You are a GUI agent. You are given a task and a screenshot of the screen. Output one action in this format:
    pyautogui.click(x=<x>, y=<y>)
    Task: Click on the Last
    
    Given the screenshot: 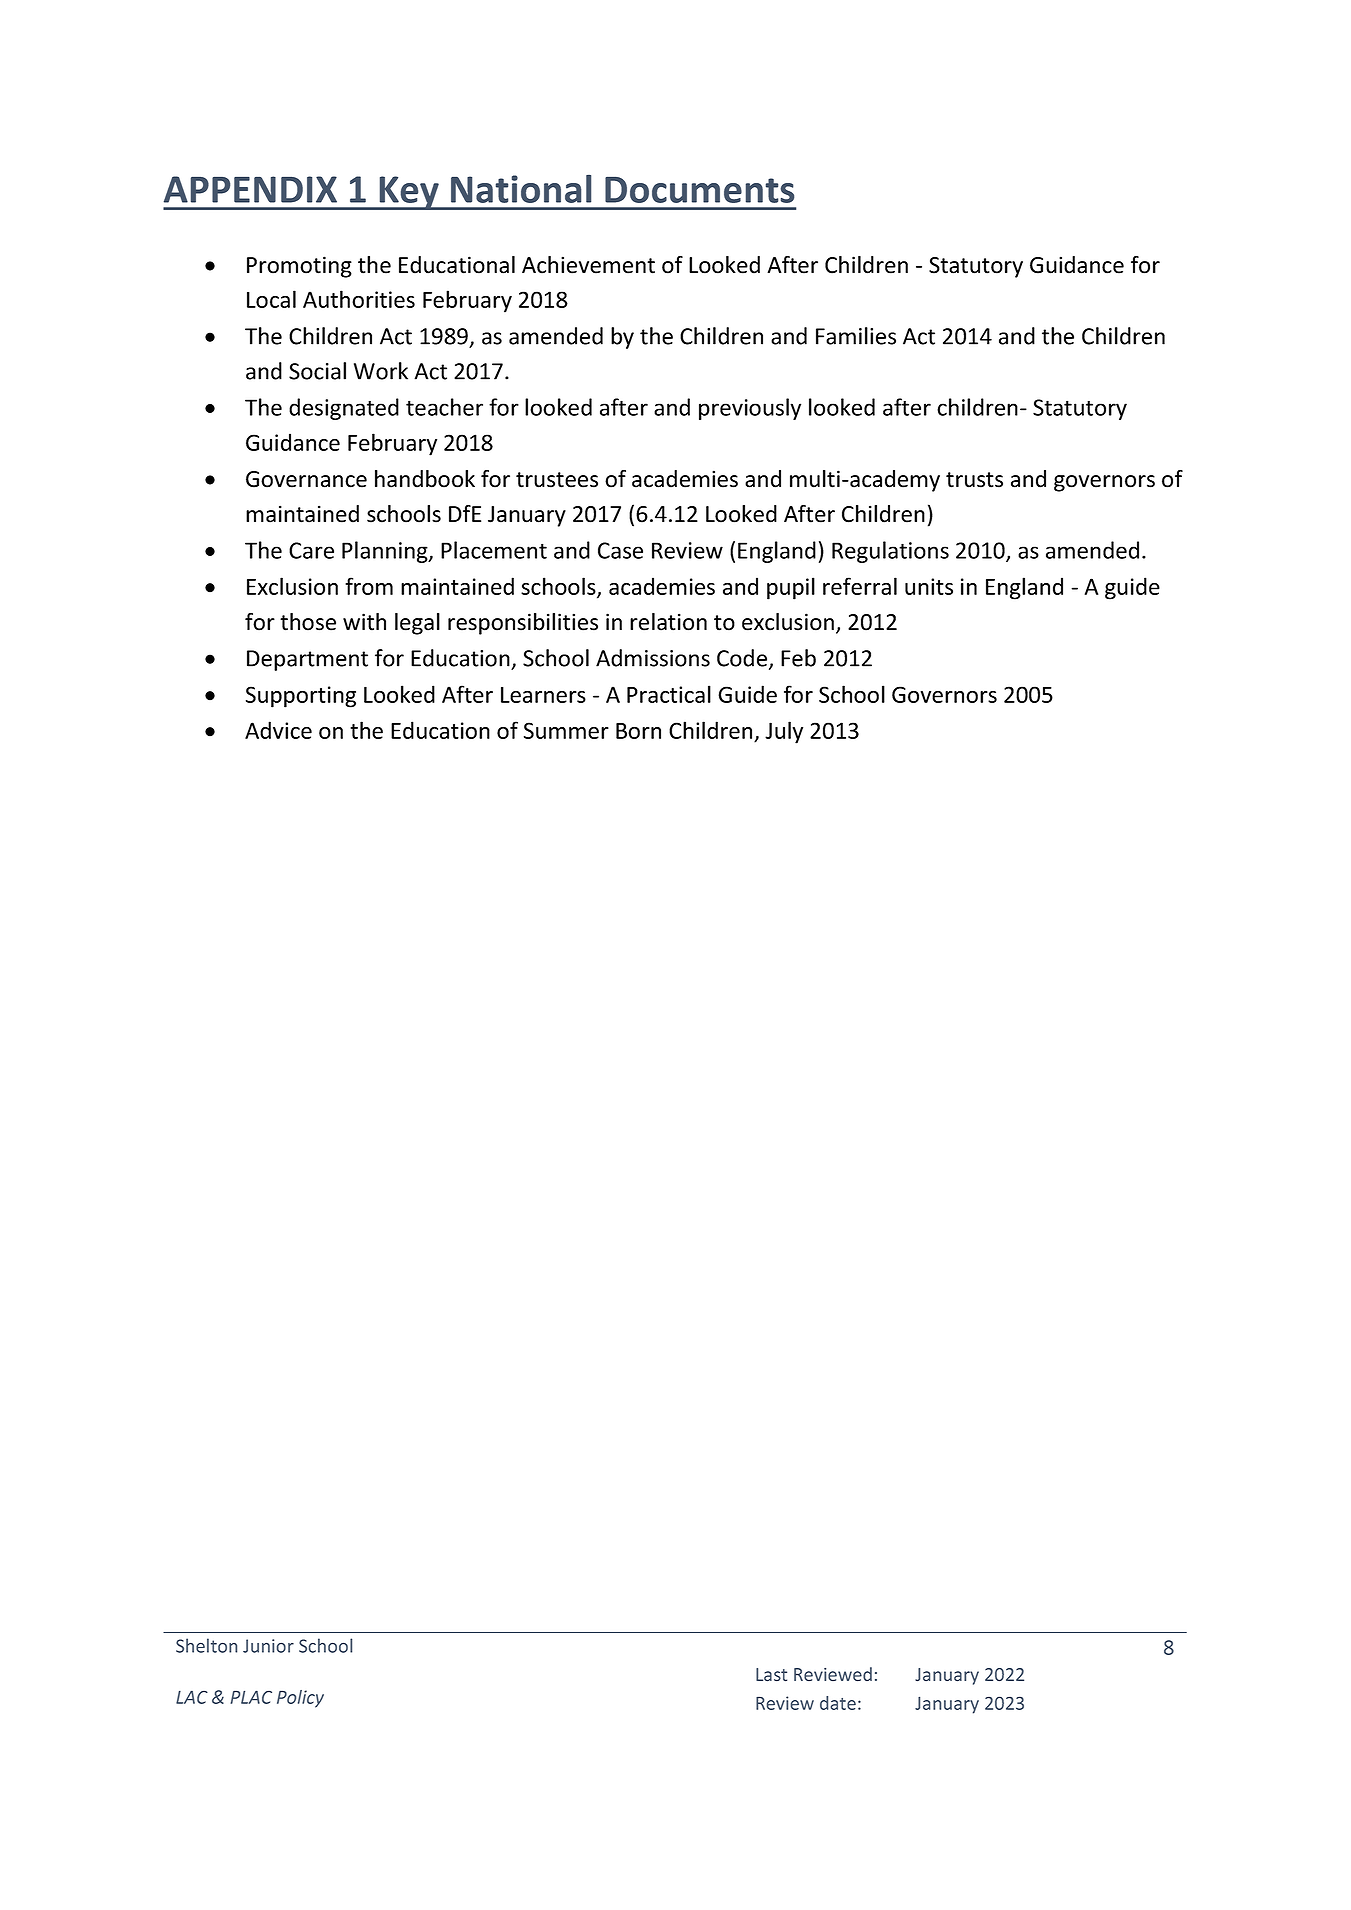 What is the action you would take?
    pyautogui.click(x=771, y=1674)
